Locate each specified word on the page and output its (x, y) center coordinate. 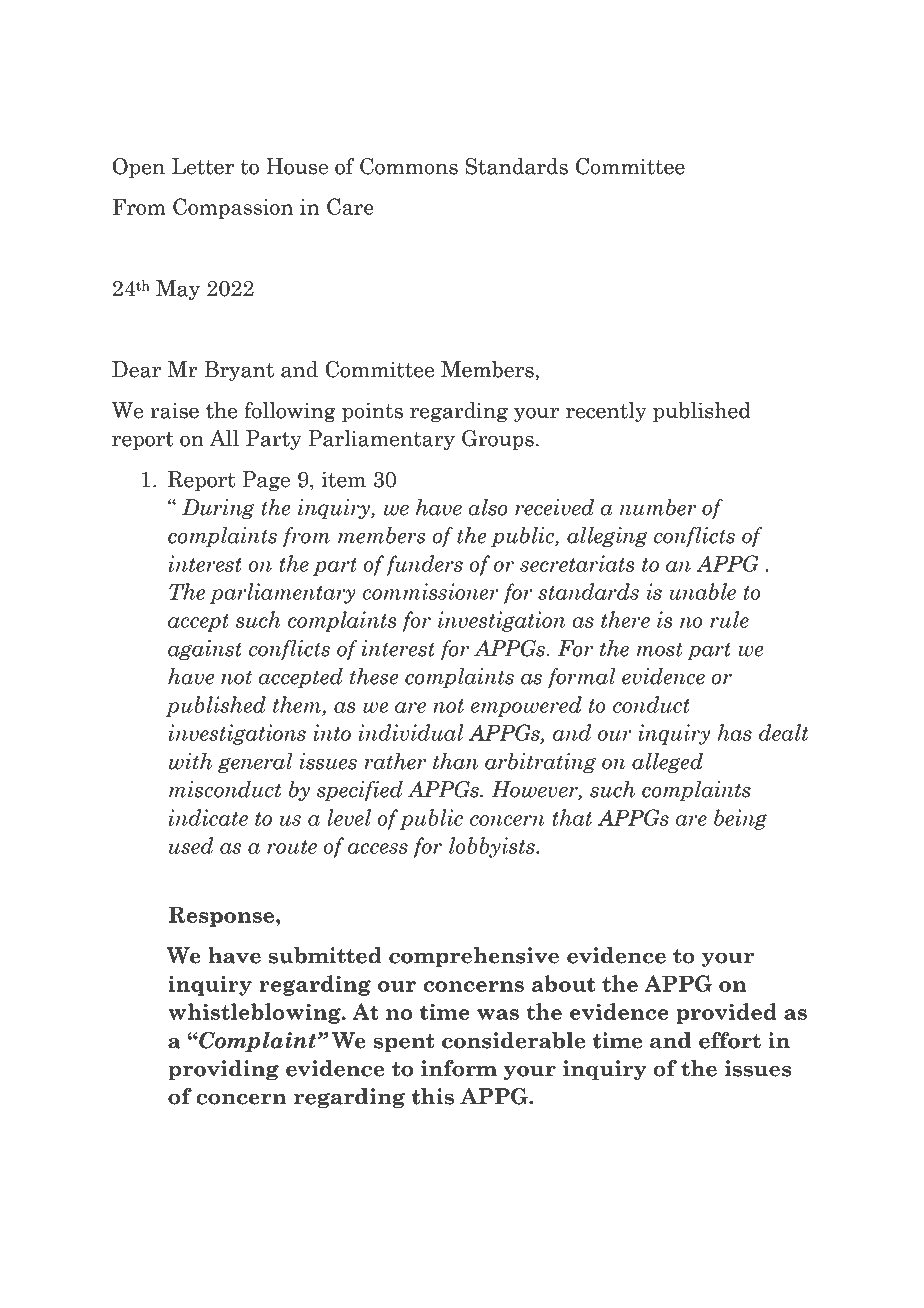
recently (606, 412)
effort (730, 1040)
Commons (409, 166)
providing (223, 1070)
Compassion (233, 208)
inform (459, 1068)
